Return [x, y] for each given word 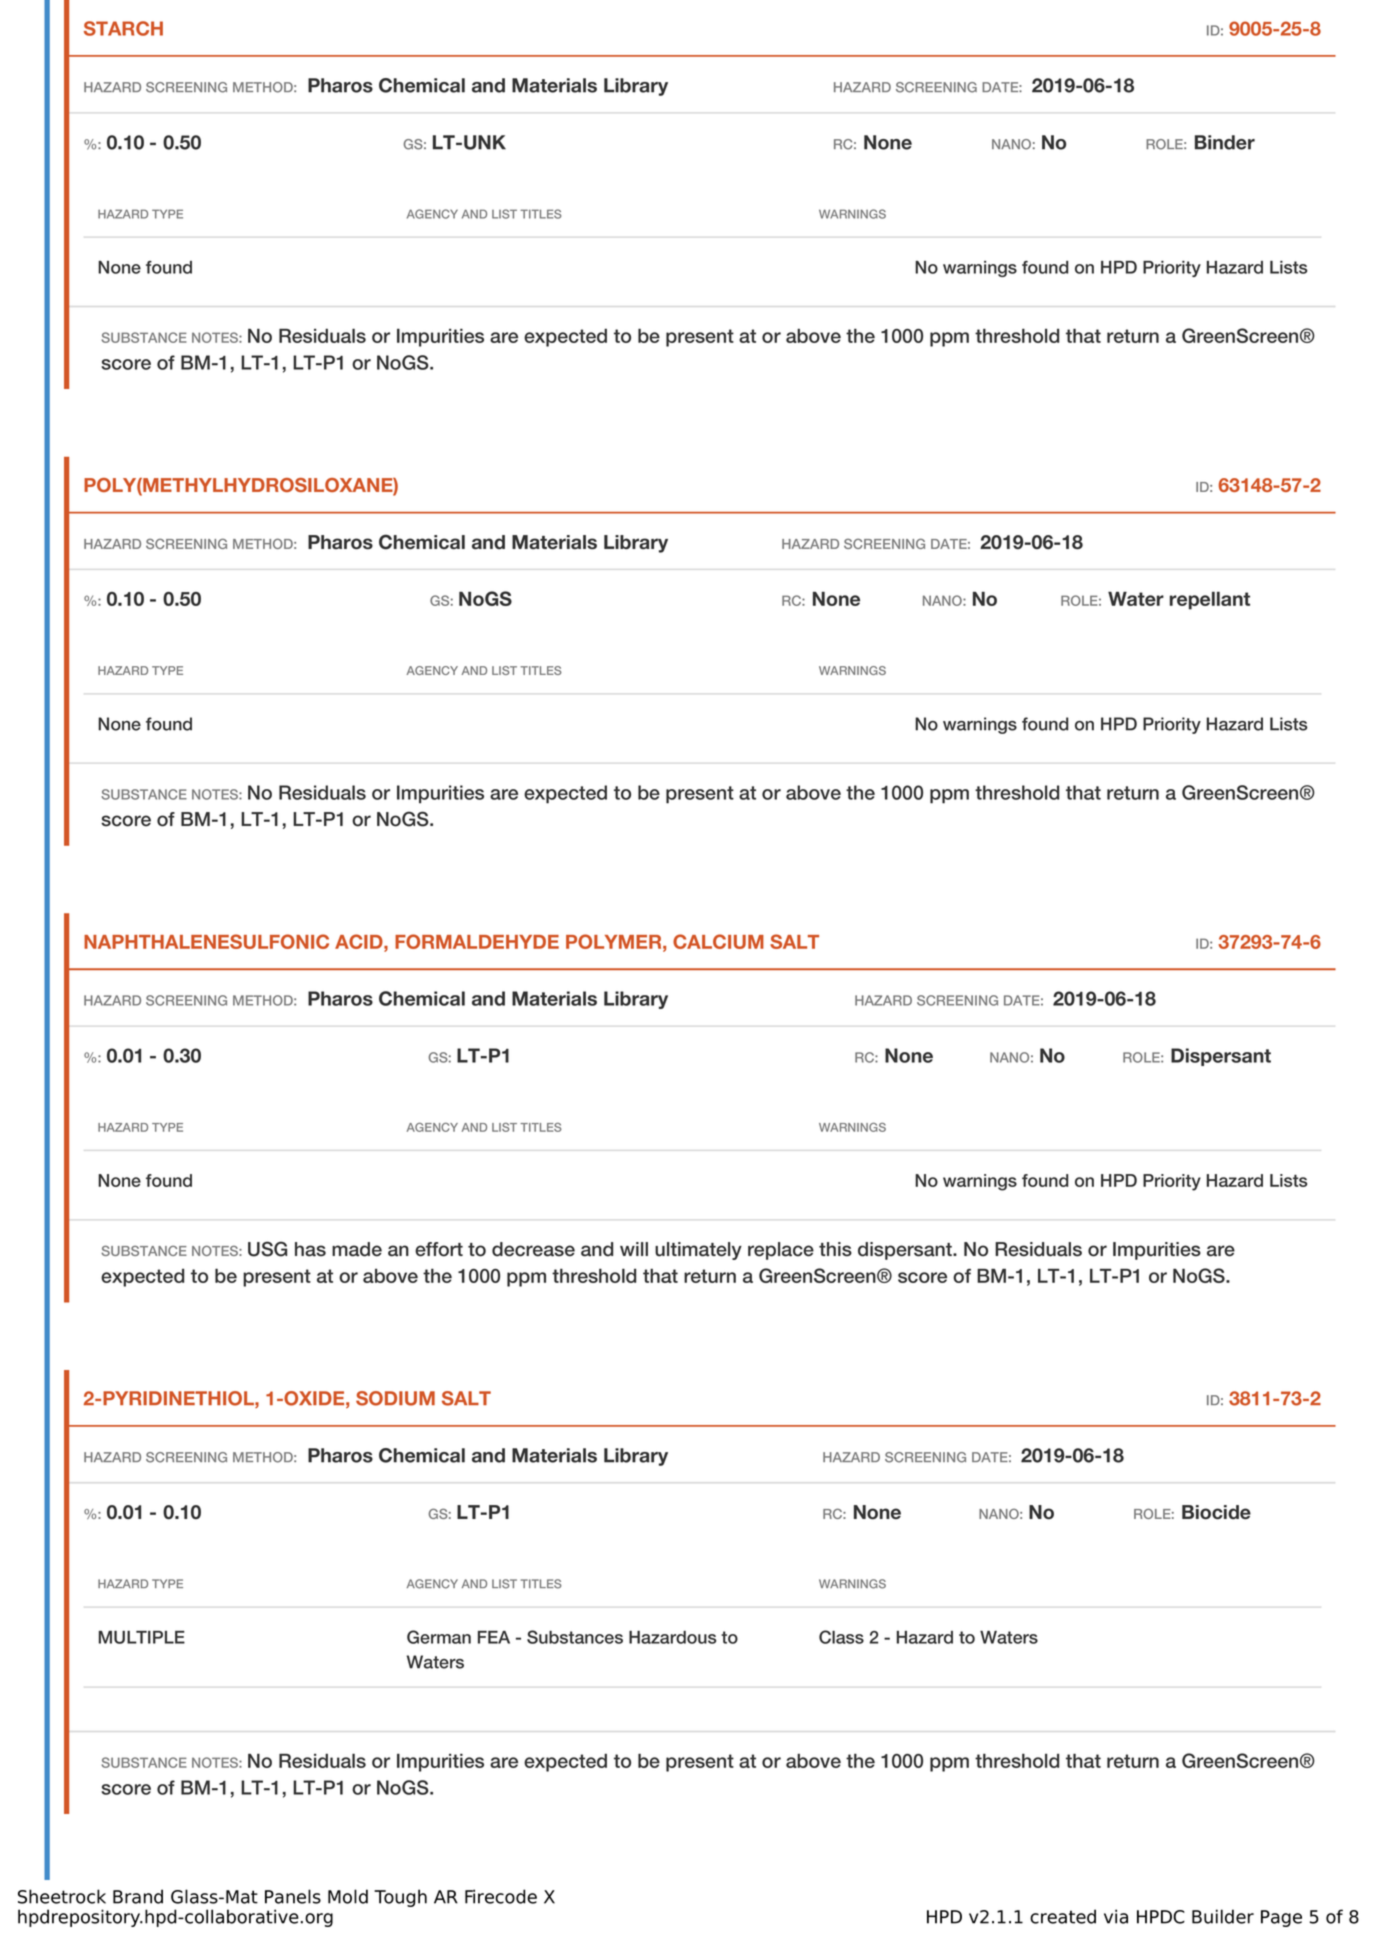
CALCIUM [718, 941]
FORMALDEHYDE [477, 941]
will [634, 1249]
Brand [138, 1896]
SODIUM [395, 1398]
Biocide [1216, 1512]
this [835, 1249]
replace [781, 1251]
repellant [1210, 601]
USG [267, 1249]
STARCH [123, 28]
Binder [1225, 142]
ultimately [698, 1251]
